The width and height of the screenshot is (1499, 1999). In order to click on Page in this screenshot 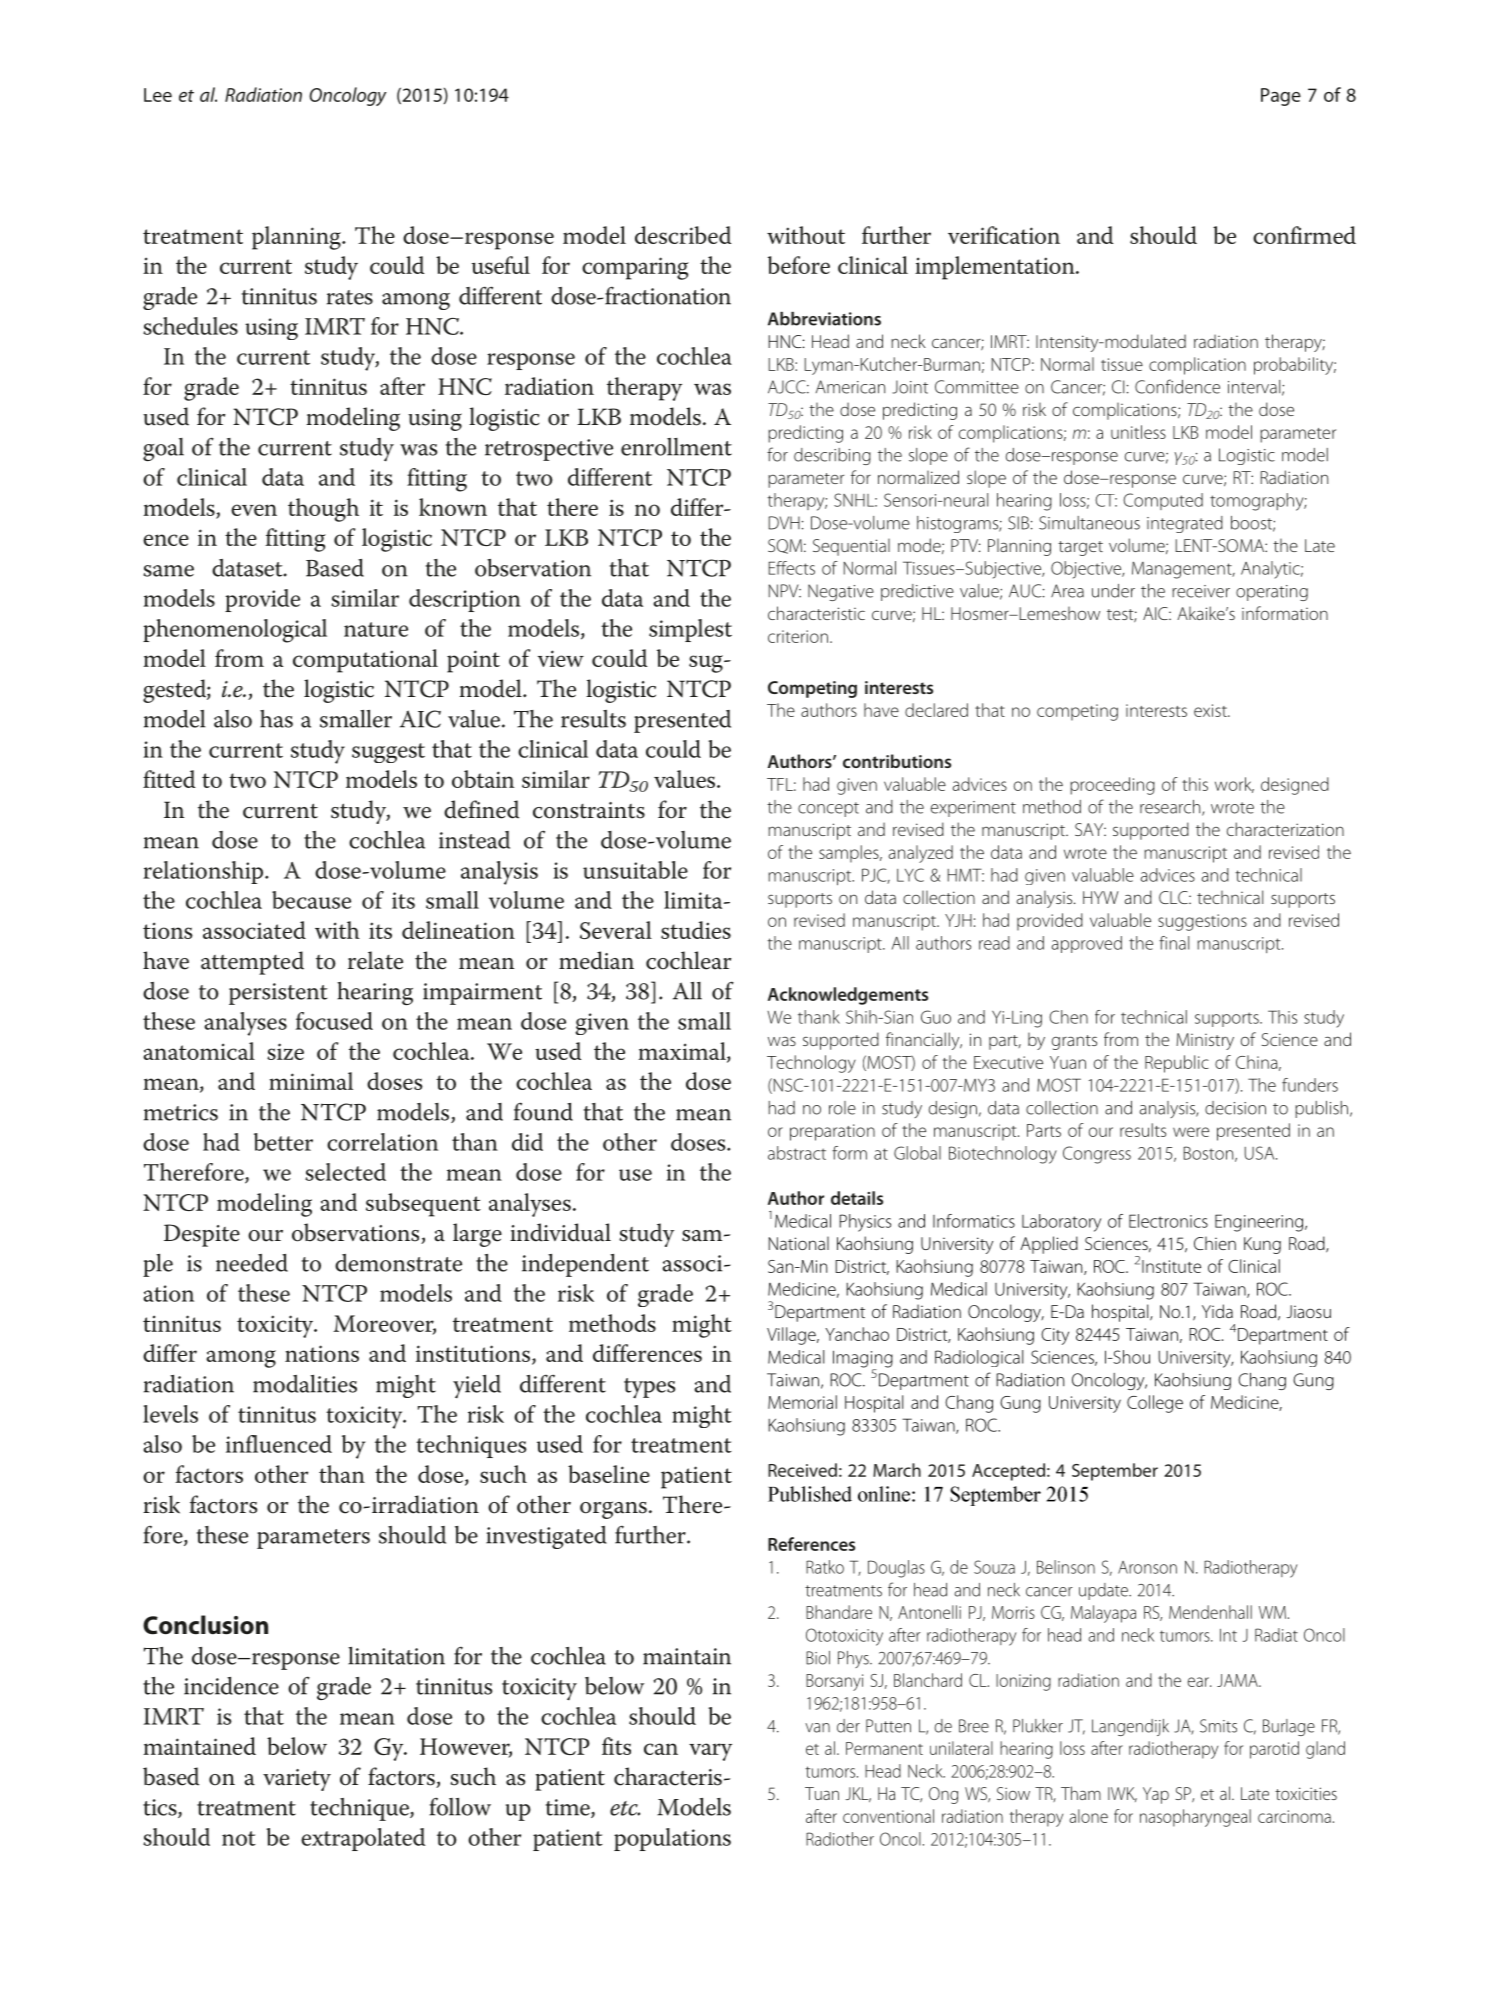, I will do `click(1281, 97)`.
